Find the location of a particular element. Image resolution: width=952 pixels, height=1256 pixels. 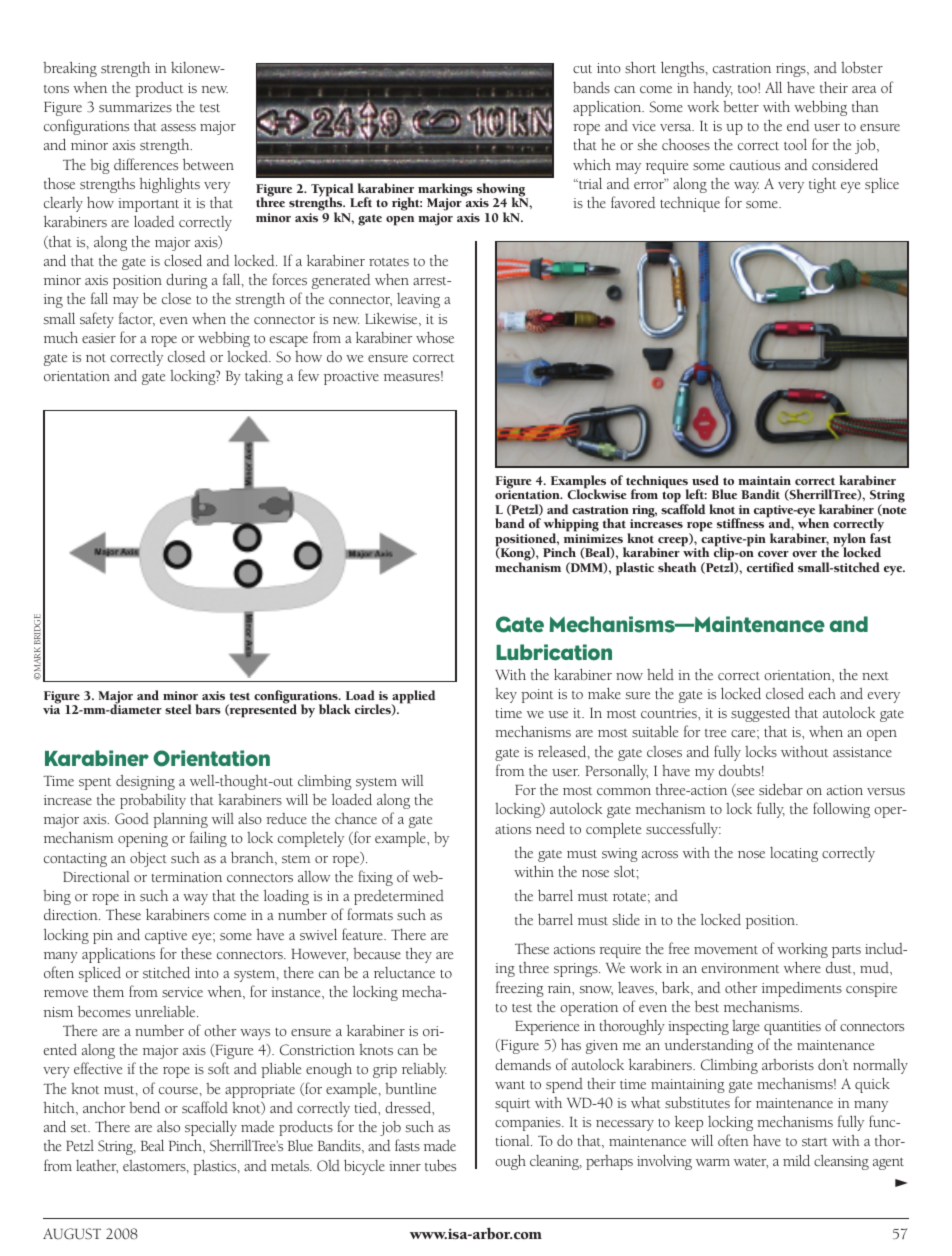

cut is located at coordinates (582, 69).
